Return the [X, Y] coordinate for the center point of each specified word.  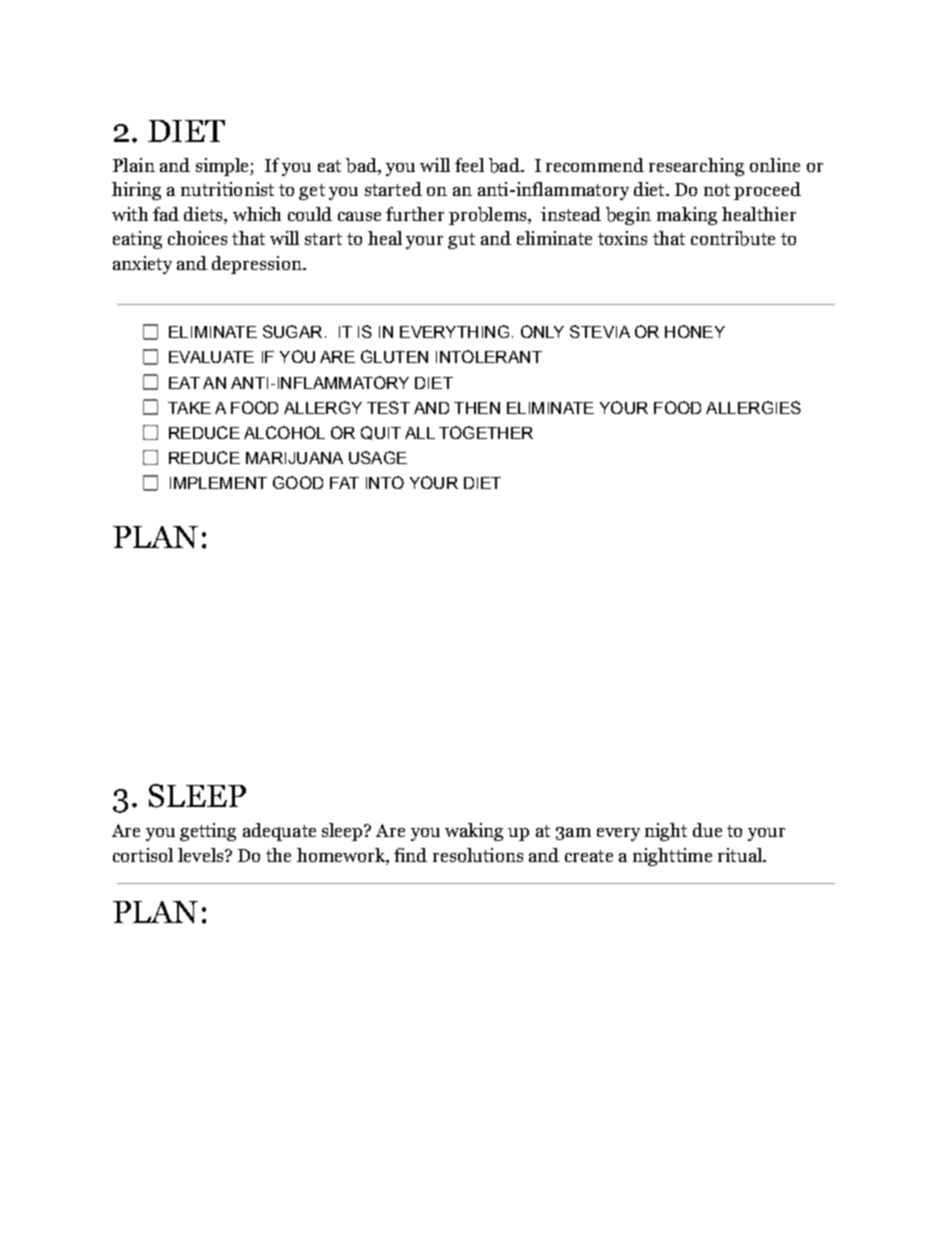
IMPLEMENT [218, 483]
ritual [741, 855]
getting [208, 832]
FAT [344, 483]
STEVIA [600, 331]
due [707, 830]
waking [474, 832]
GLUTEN [394, 356]
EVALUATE [211, 357]
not [717, 190]
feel [469, 165]
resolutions [478, 855]
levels [202, 855]
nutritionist [227, 189]
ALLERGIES [753, 407]
